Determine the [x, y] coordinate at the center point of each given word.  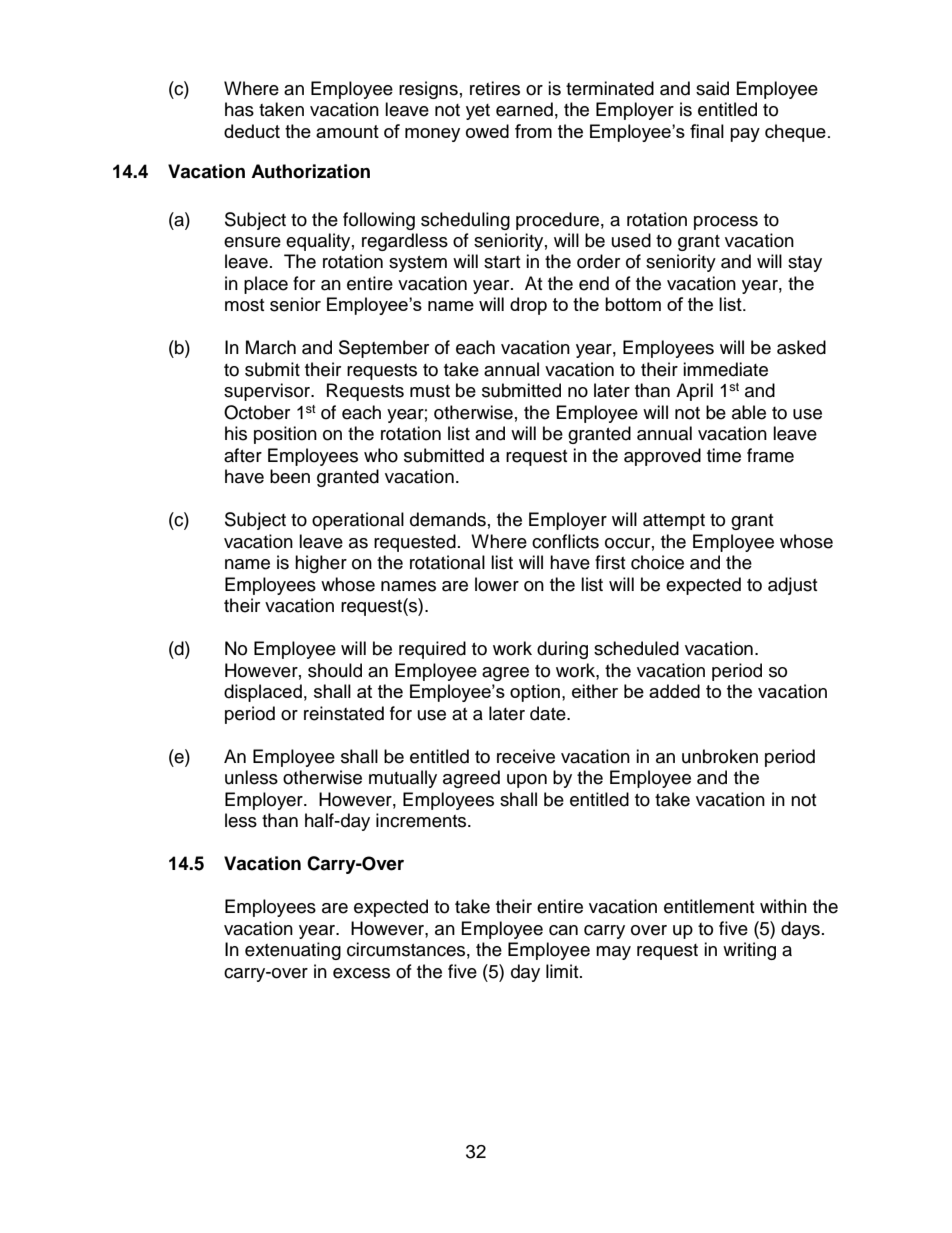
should [335, 670]
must [430, 391]
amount [347, 131]
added [674, 691]
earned [524, 109]
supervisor [268, 392]
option [535, 693]
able [749, 412]
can [563, 930]
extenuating [293, 951]
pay [745, 135]
